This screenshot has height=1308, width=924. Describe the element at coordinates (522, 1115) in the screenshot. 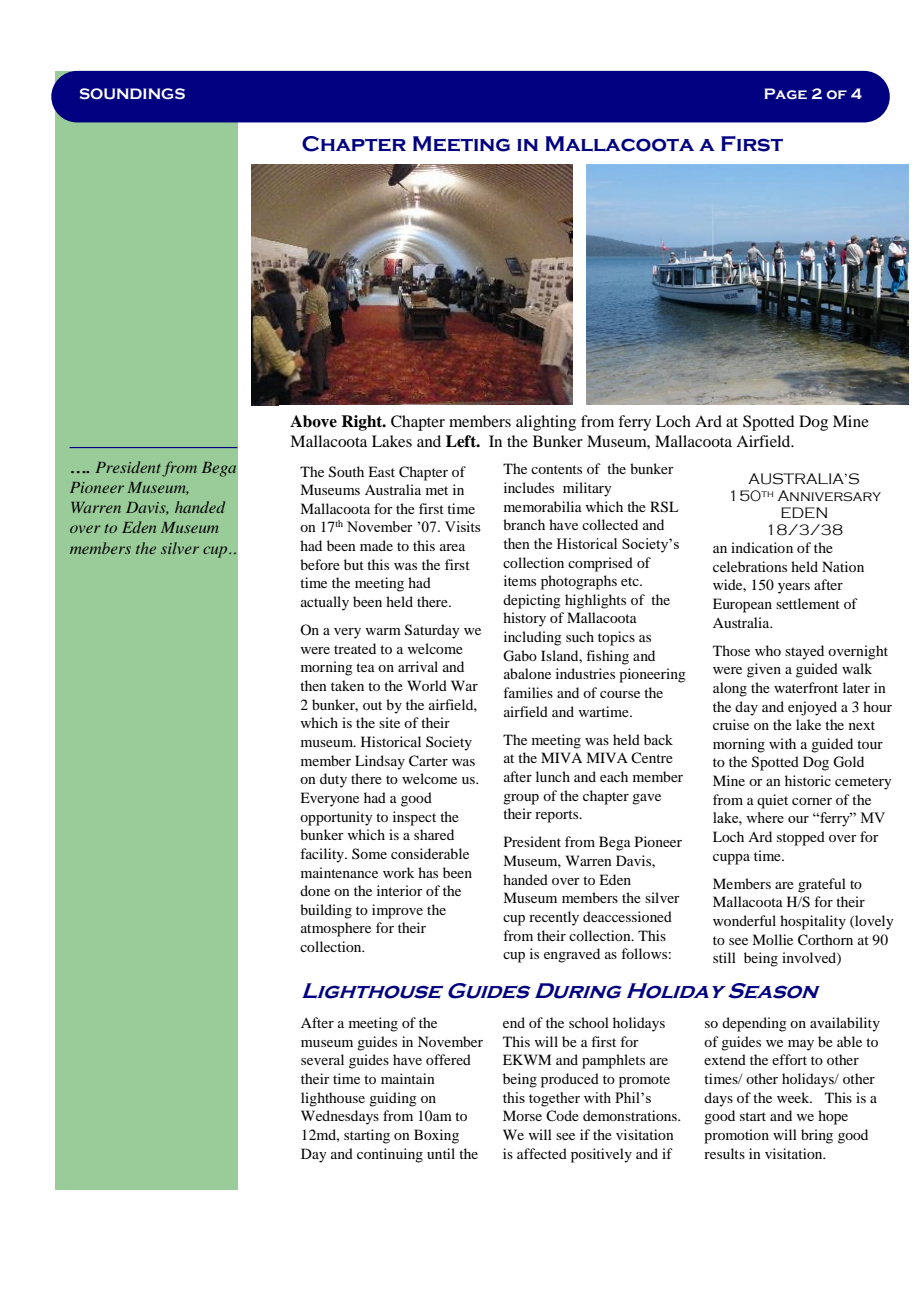

I see `Morse` at that location.
